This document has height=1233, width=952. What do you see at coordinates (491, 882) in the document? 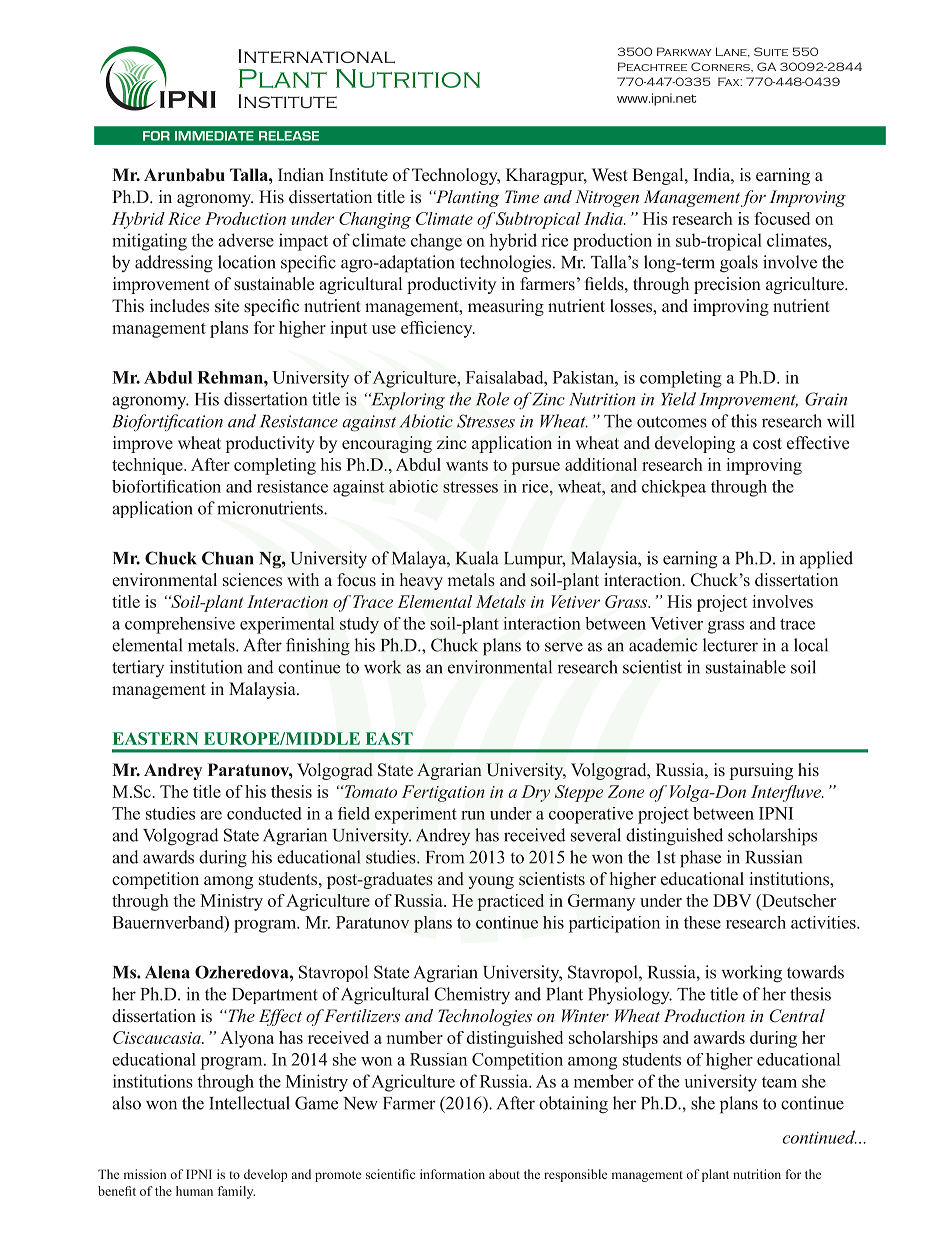
I see `young` at bounding box center [491, 882].
